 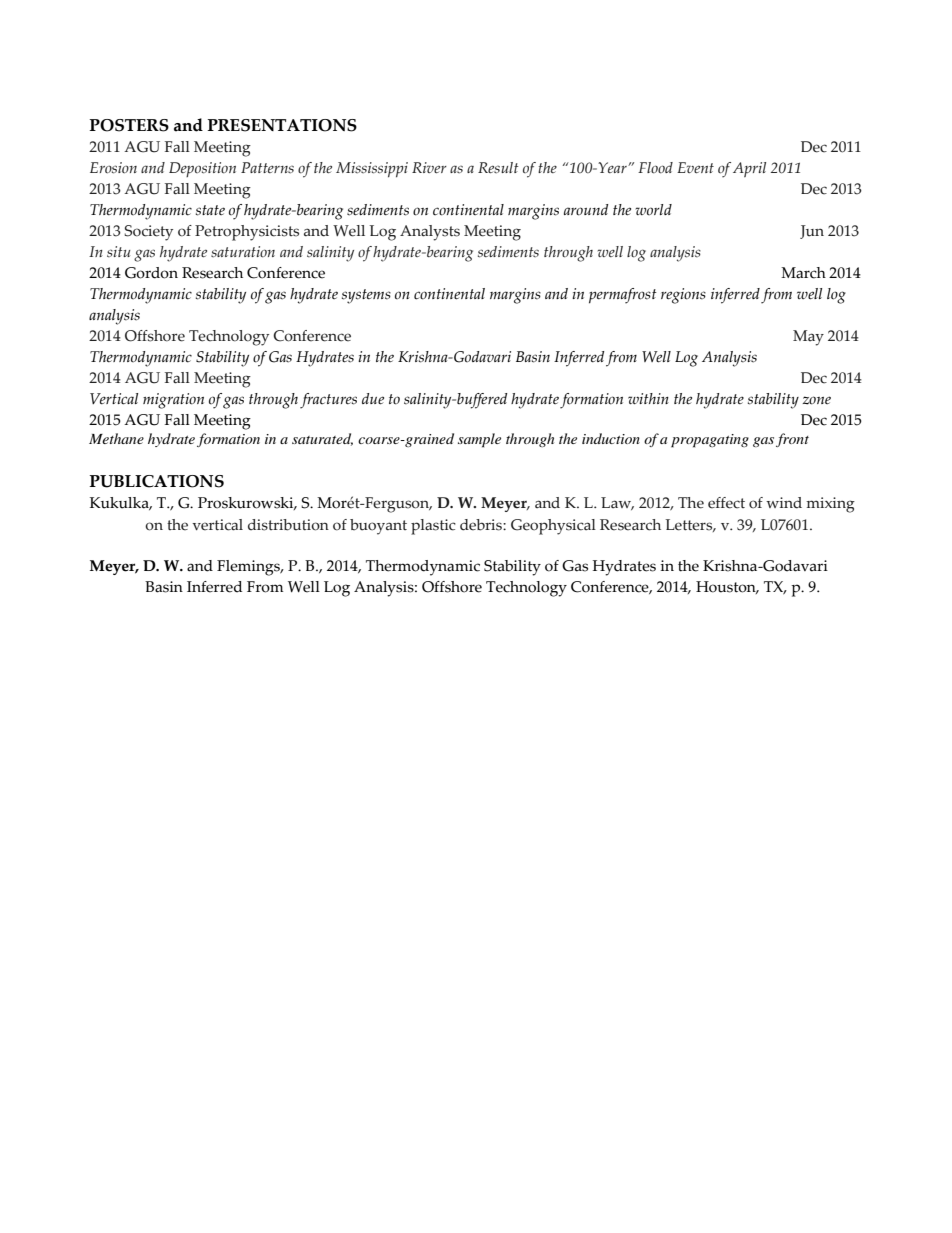 What do you see at coordinates (812, 232) in the screenshot?
I see `Jun` at bounding box center [812, 232].
